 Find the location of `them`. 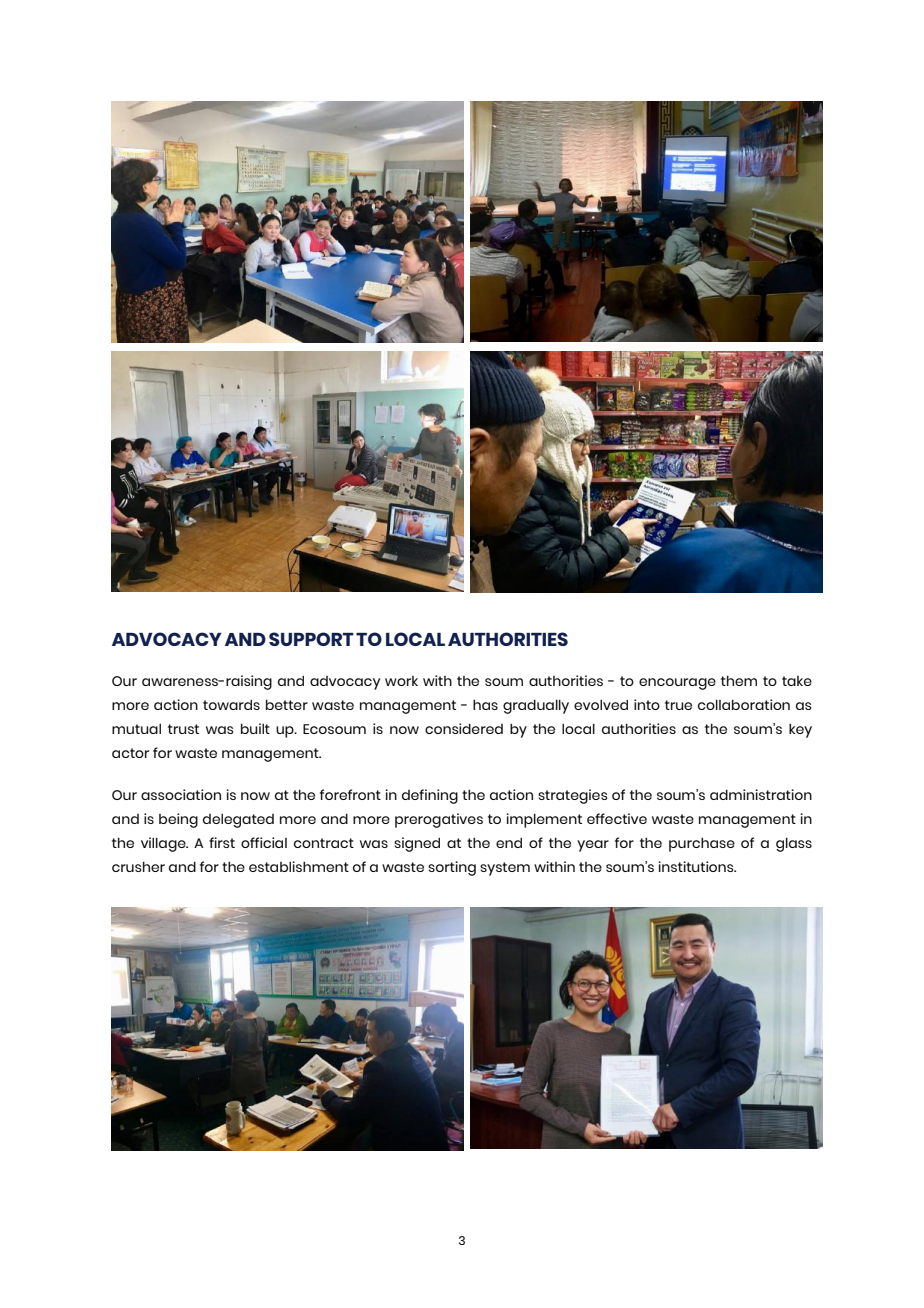

them is located at coordinates (739, 680).
